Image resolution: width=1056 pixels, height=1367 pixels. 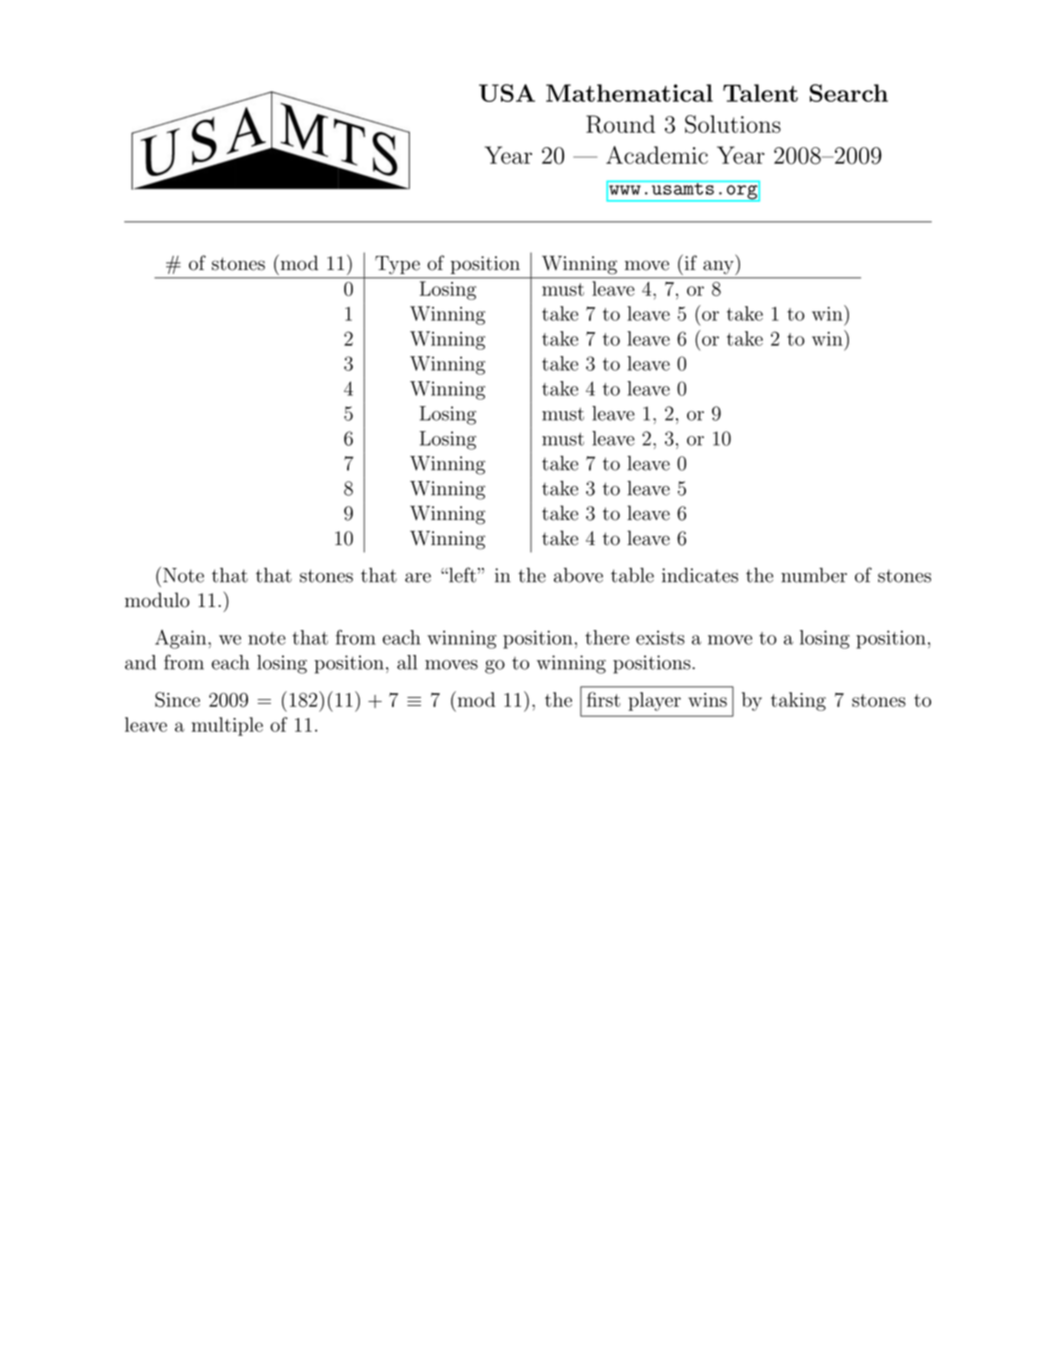 What do you see at coordinates (814, 575) in the document?
I see `number` at bounding box center [814, 575].
